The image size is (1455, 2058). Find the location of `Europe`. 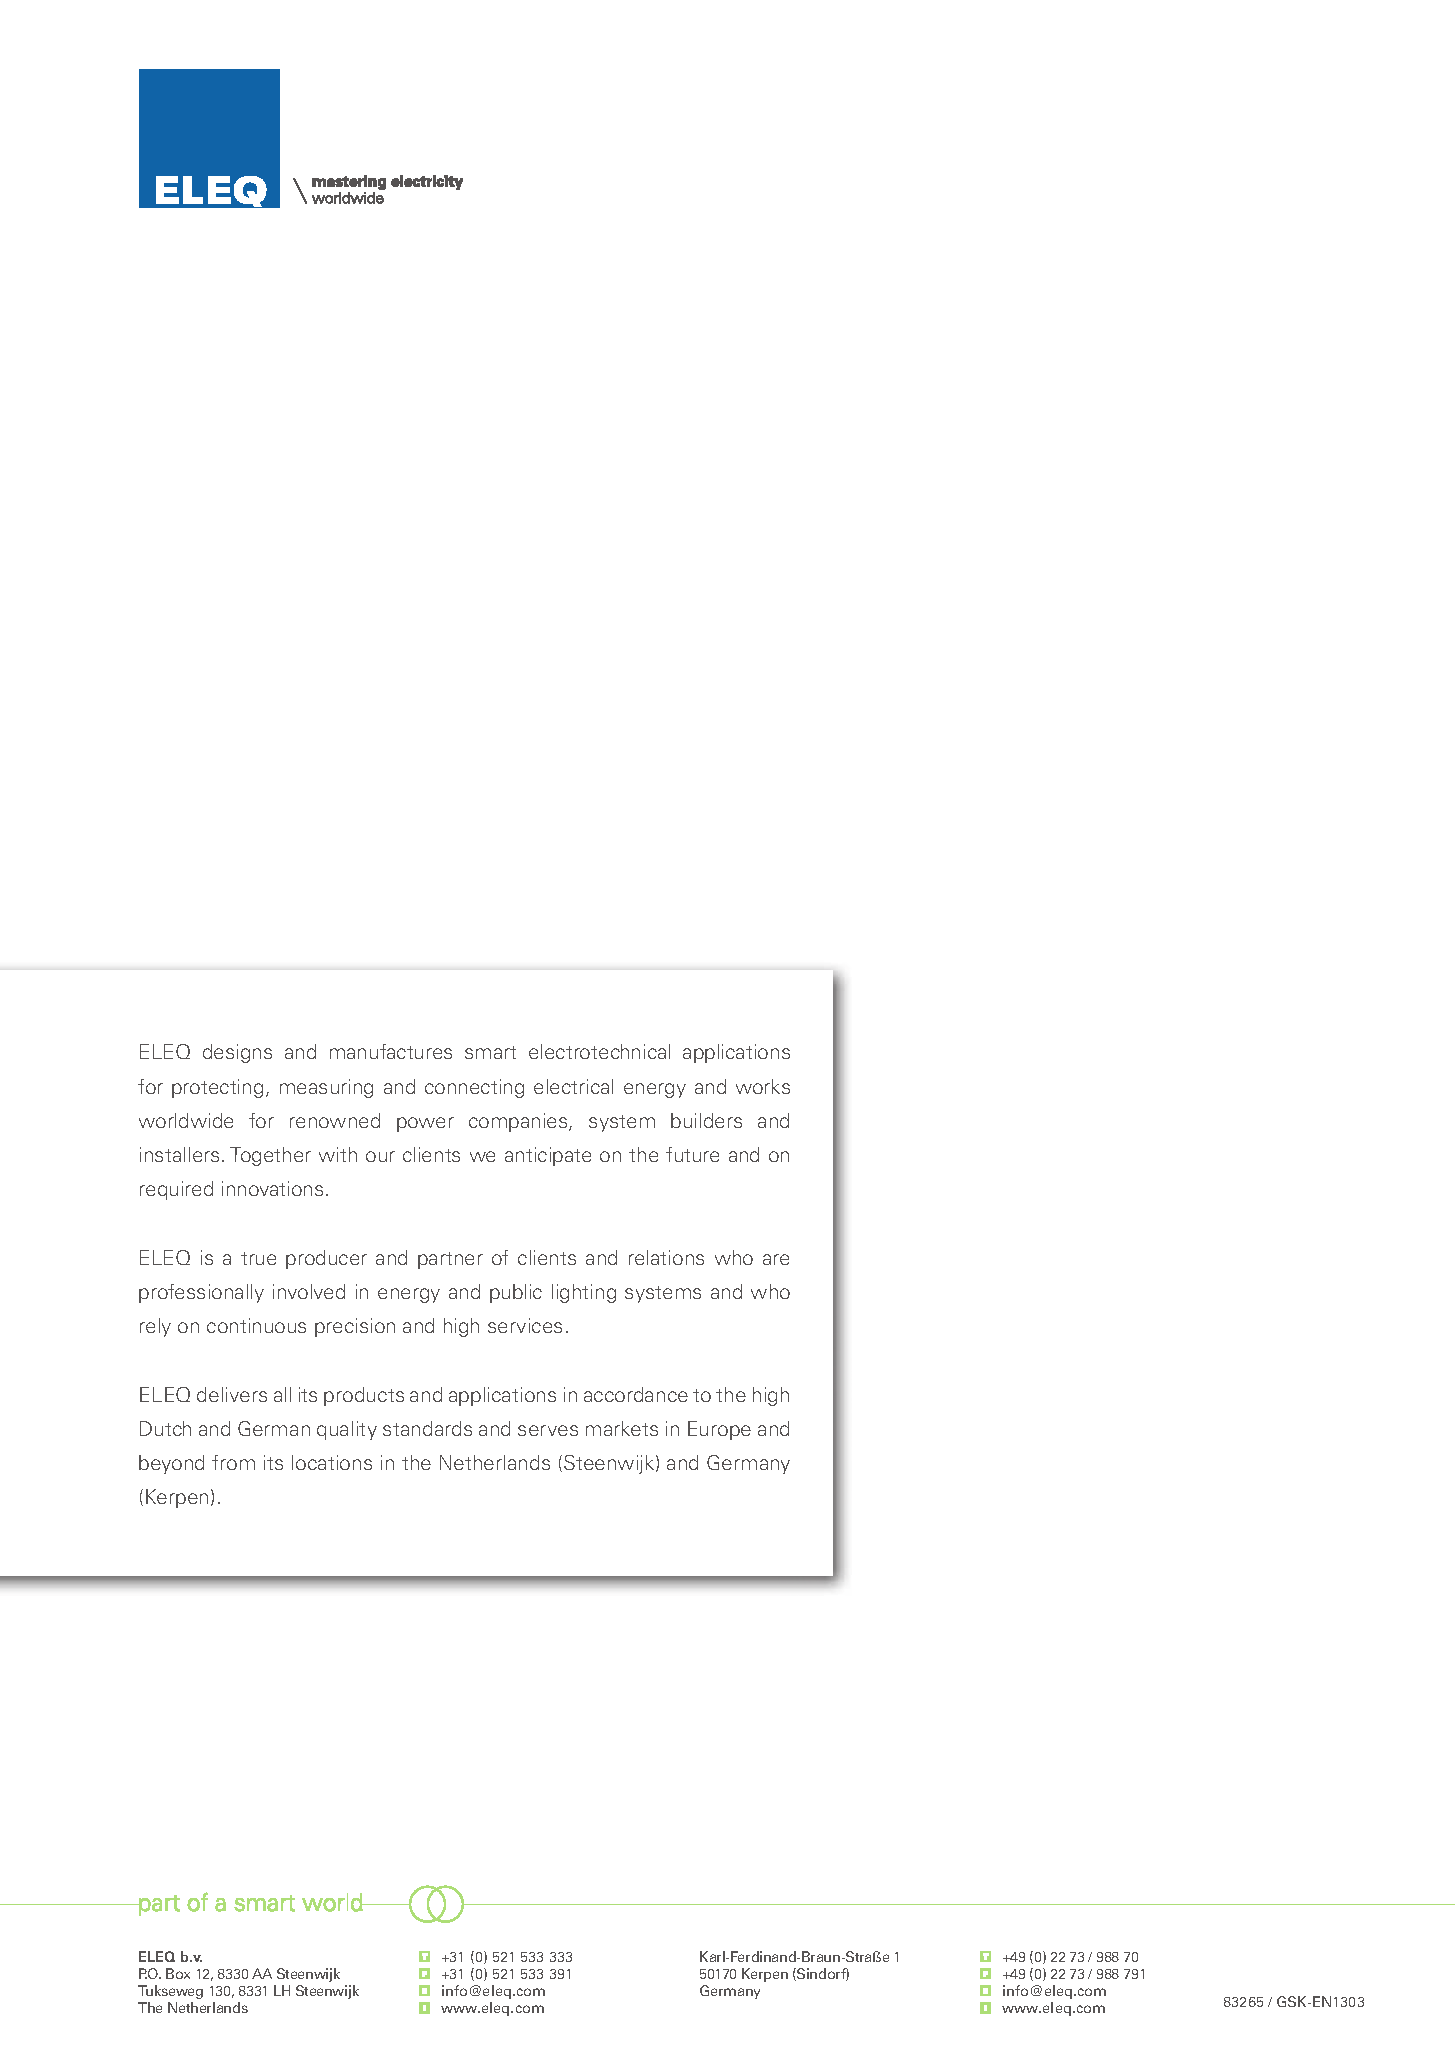

Europe is located at coordinates (719, 1430).
